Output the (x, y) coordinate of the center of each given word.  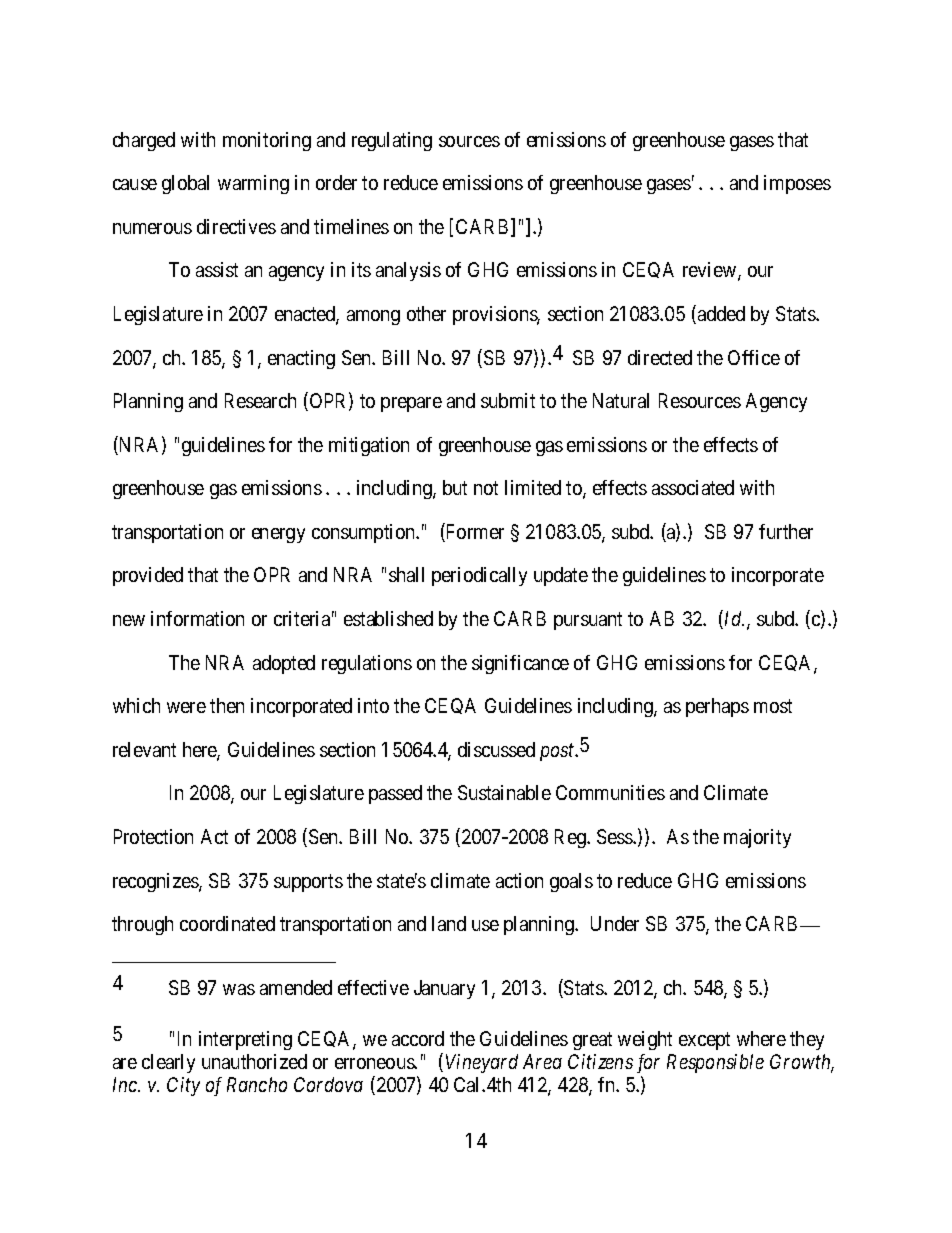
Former (474, 533)
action (519, 880)
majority (757, 838)
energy (278, 535)
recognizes (156, 882)
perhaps (717, 707)
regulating (392, 141)
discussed (496, 749)
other (426, 313)
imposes (797, 184)
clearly (168, 1063)
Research (260, 400)
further (786, 531)
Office (754, 357)
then (227, 705)
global (185, 184)
